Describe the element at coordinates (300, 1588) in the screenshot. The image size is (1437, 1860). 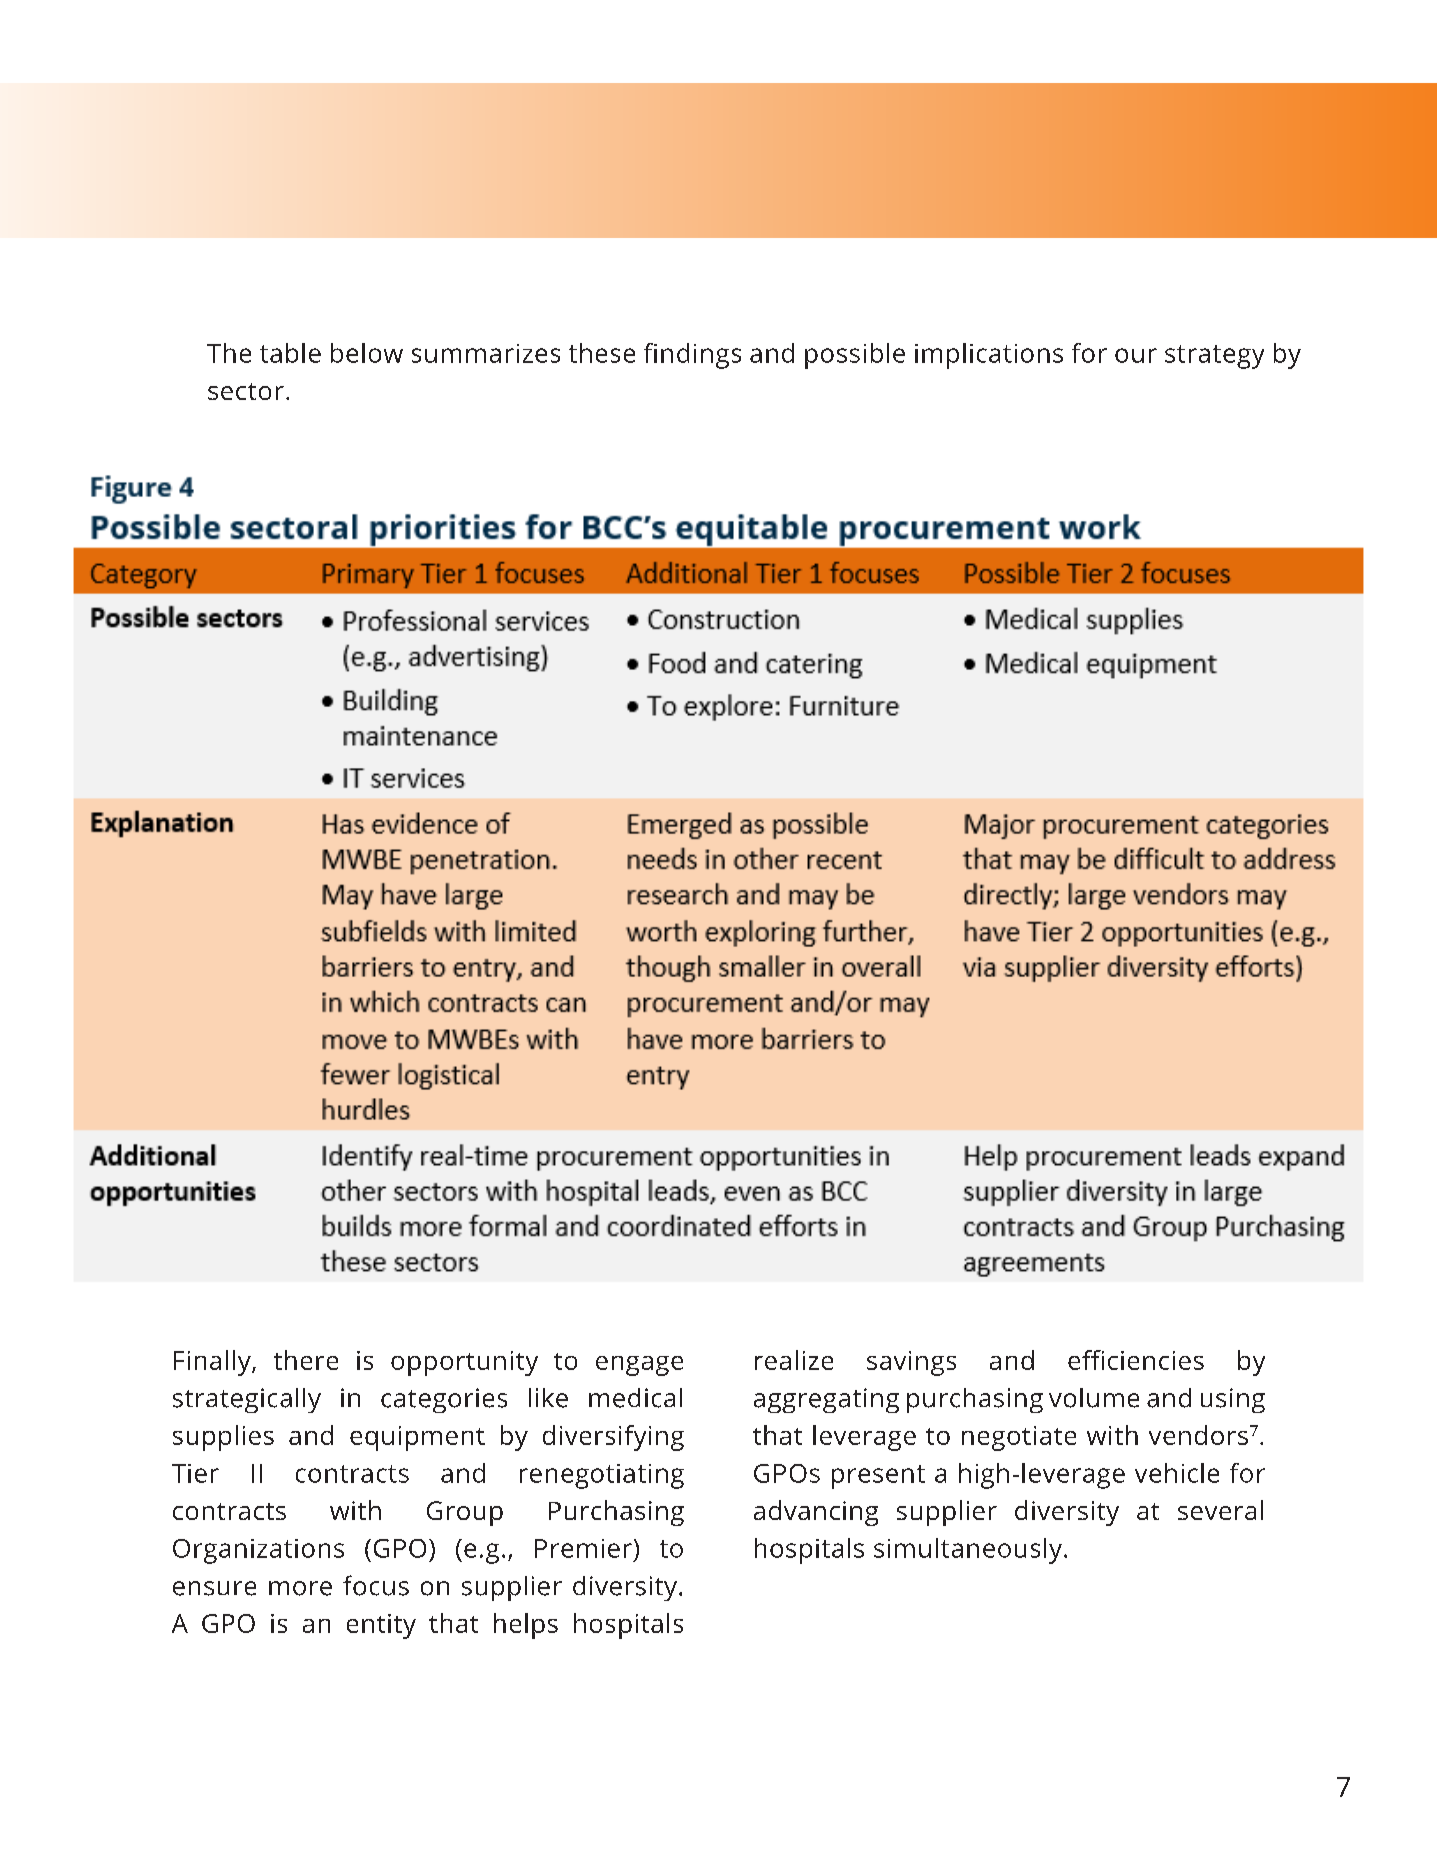
I see `more` at that location.
